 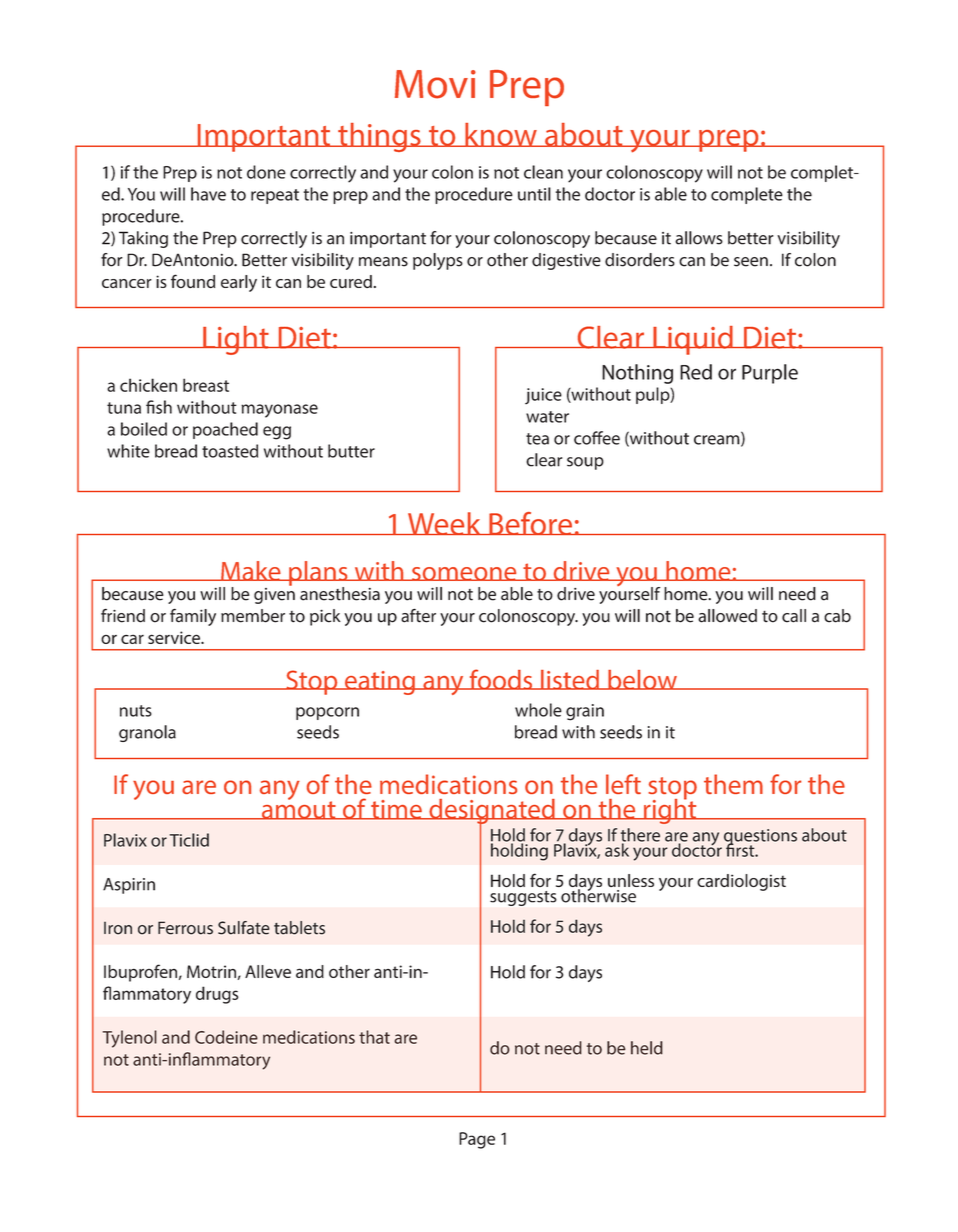 I want to click on done, so click(x=266, y=172).
